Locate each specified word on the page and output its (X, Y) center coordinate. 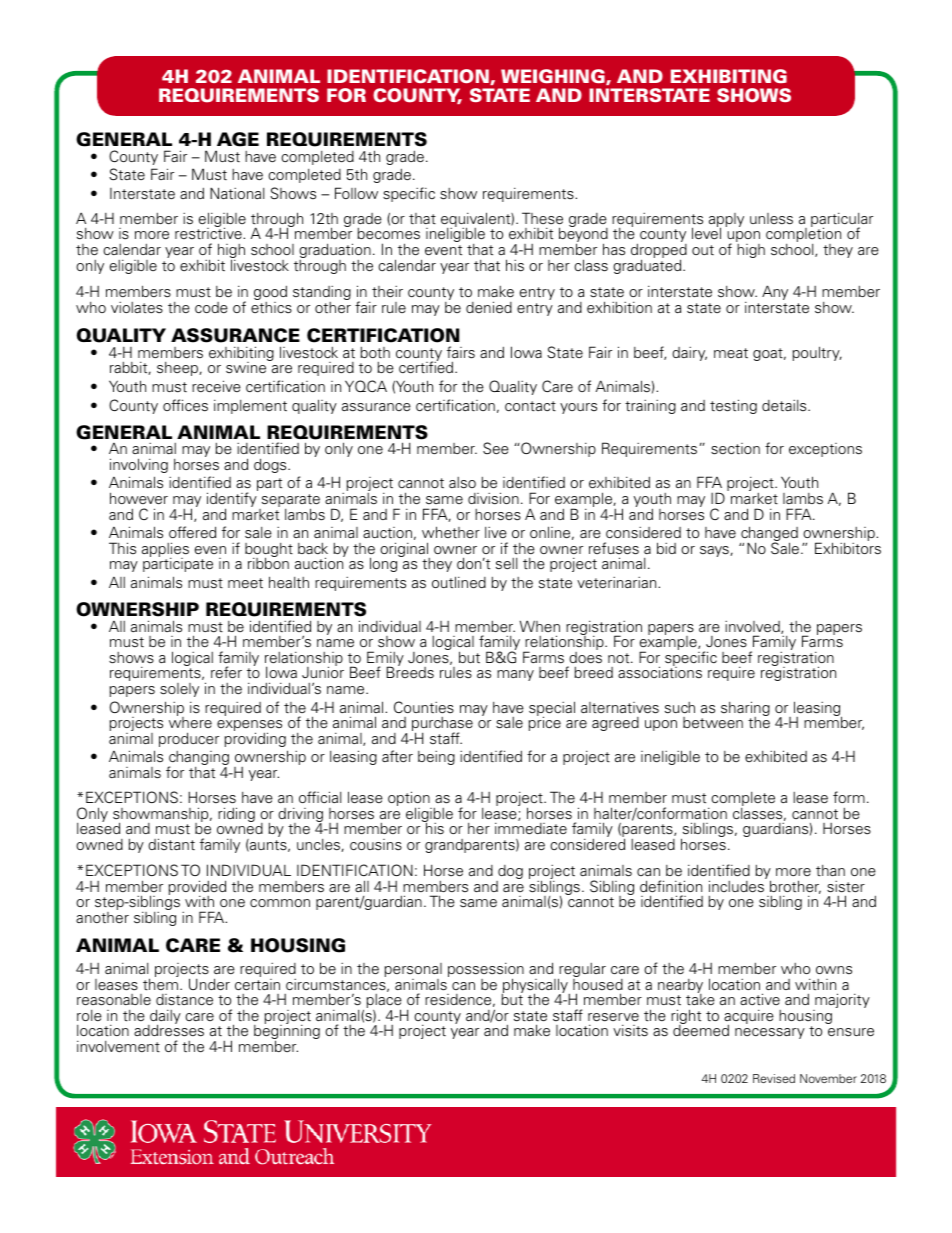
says (715, 551)
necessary (770, 1033)
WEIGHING (554, 77)
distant (171, 844)
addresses (169, 1030)
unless (771, 219)
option (410, 800)
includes (738, 885)
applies (165, 551)
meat (731, 353)
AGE (238, 139)
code (211, 307)
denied (489, 307)
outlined (459, 582)
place (384, 1002)
